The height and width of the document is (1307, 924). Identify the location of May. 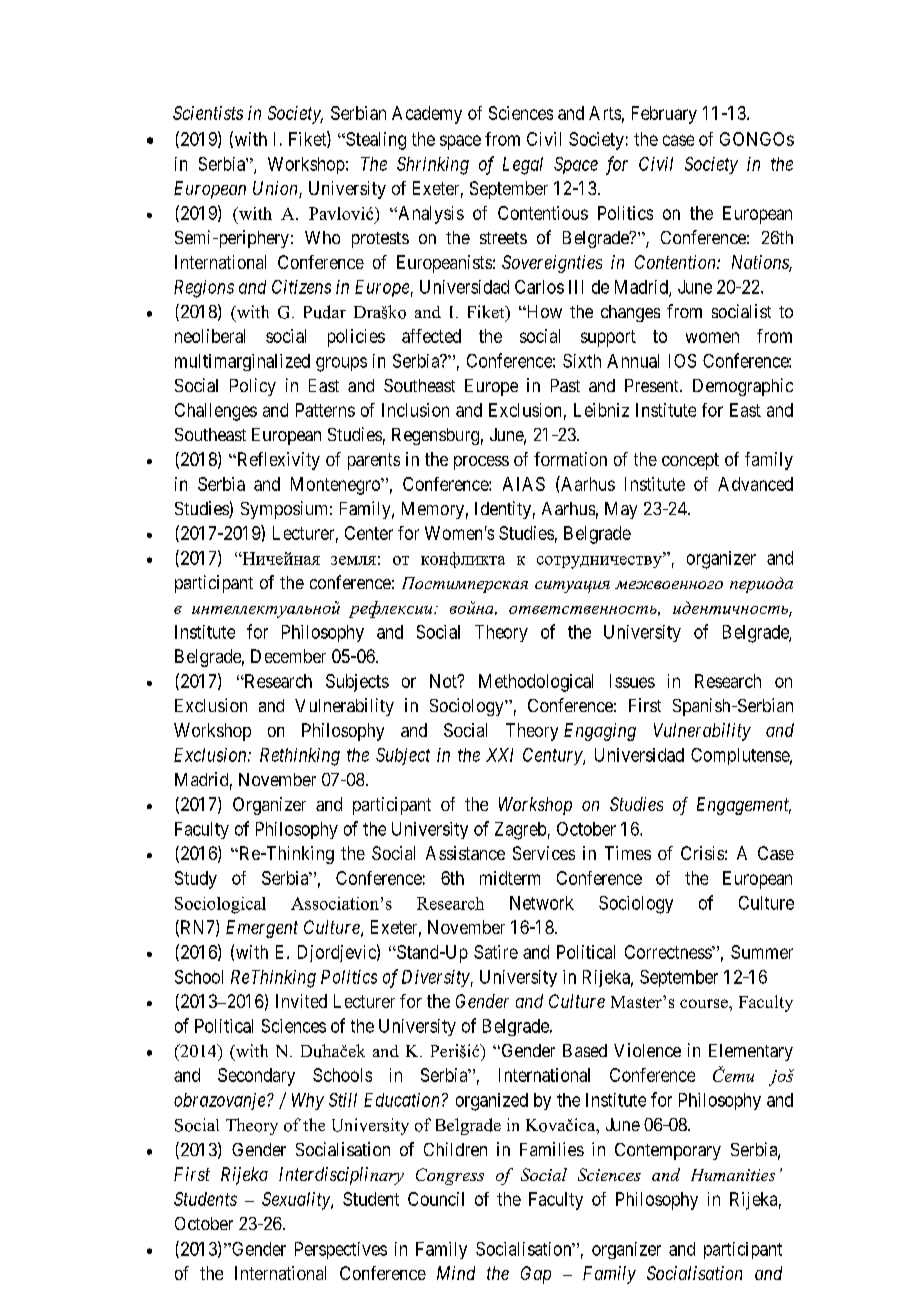
(621, 510).
